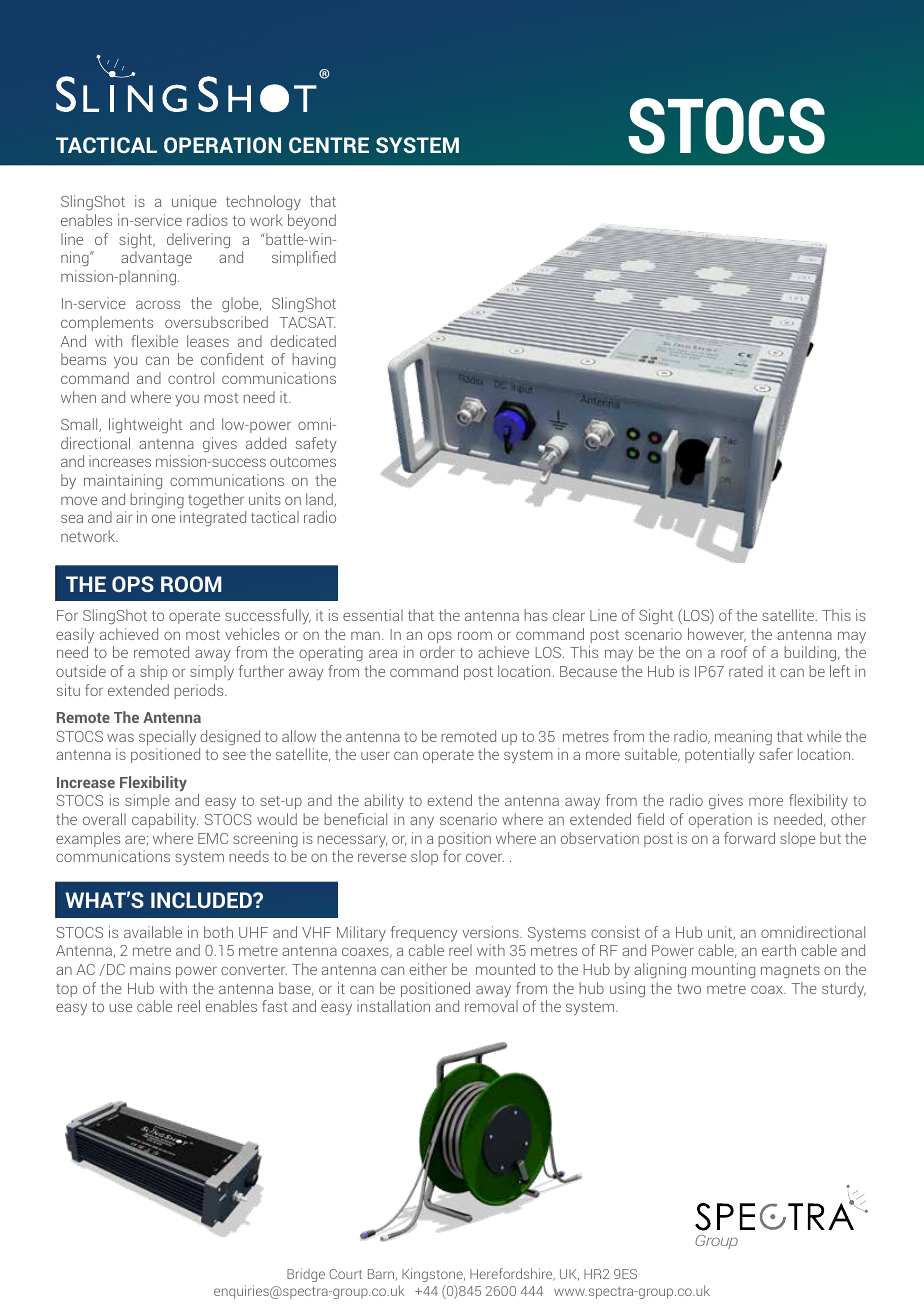  What do you see at coordinates (202, 900) in the screenshot?
I see `INCLUDED` at bounding box center [202, 900].
